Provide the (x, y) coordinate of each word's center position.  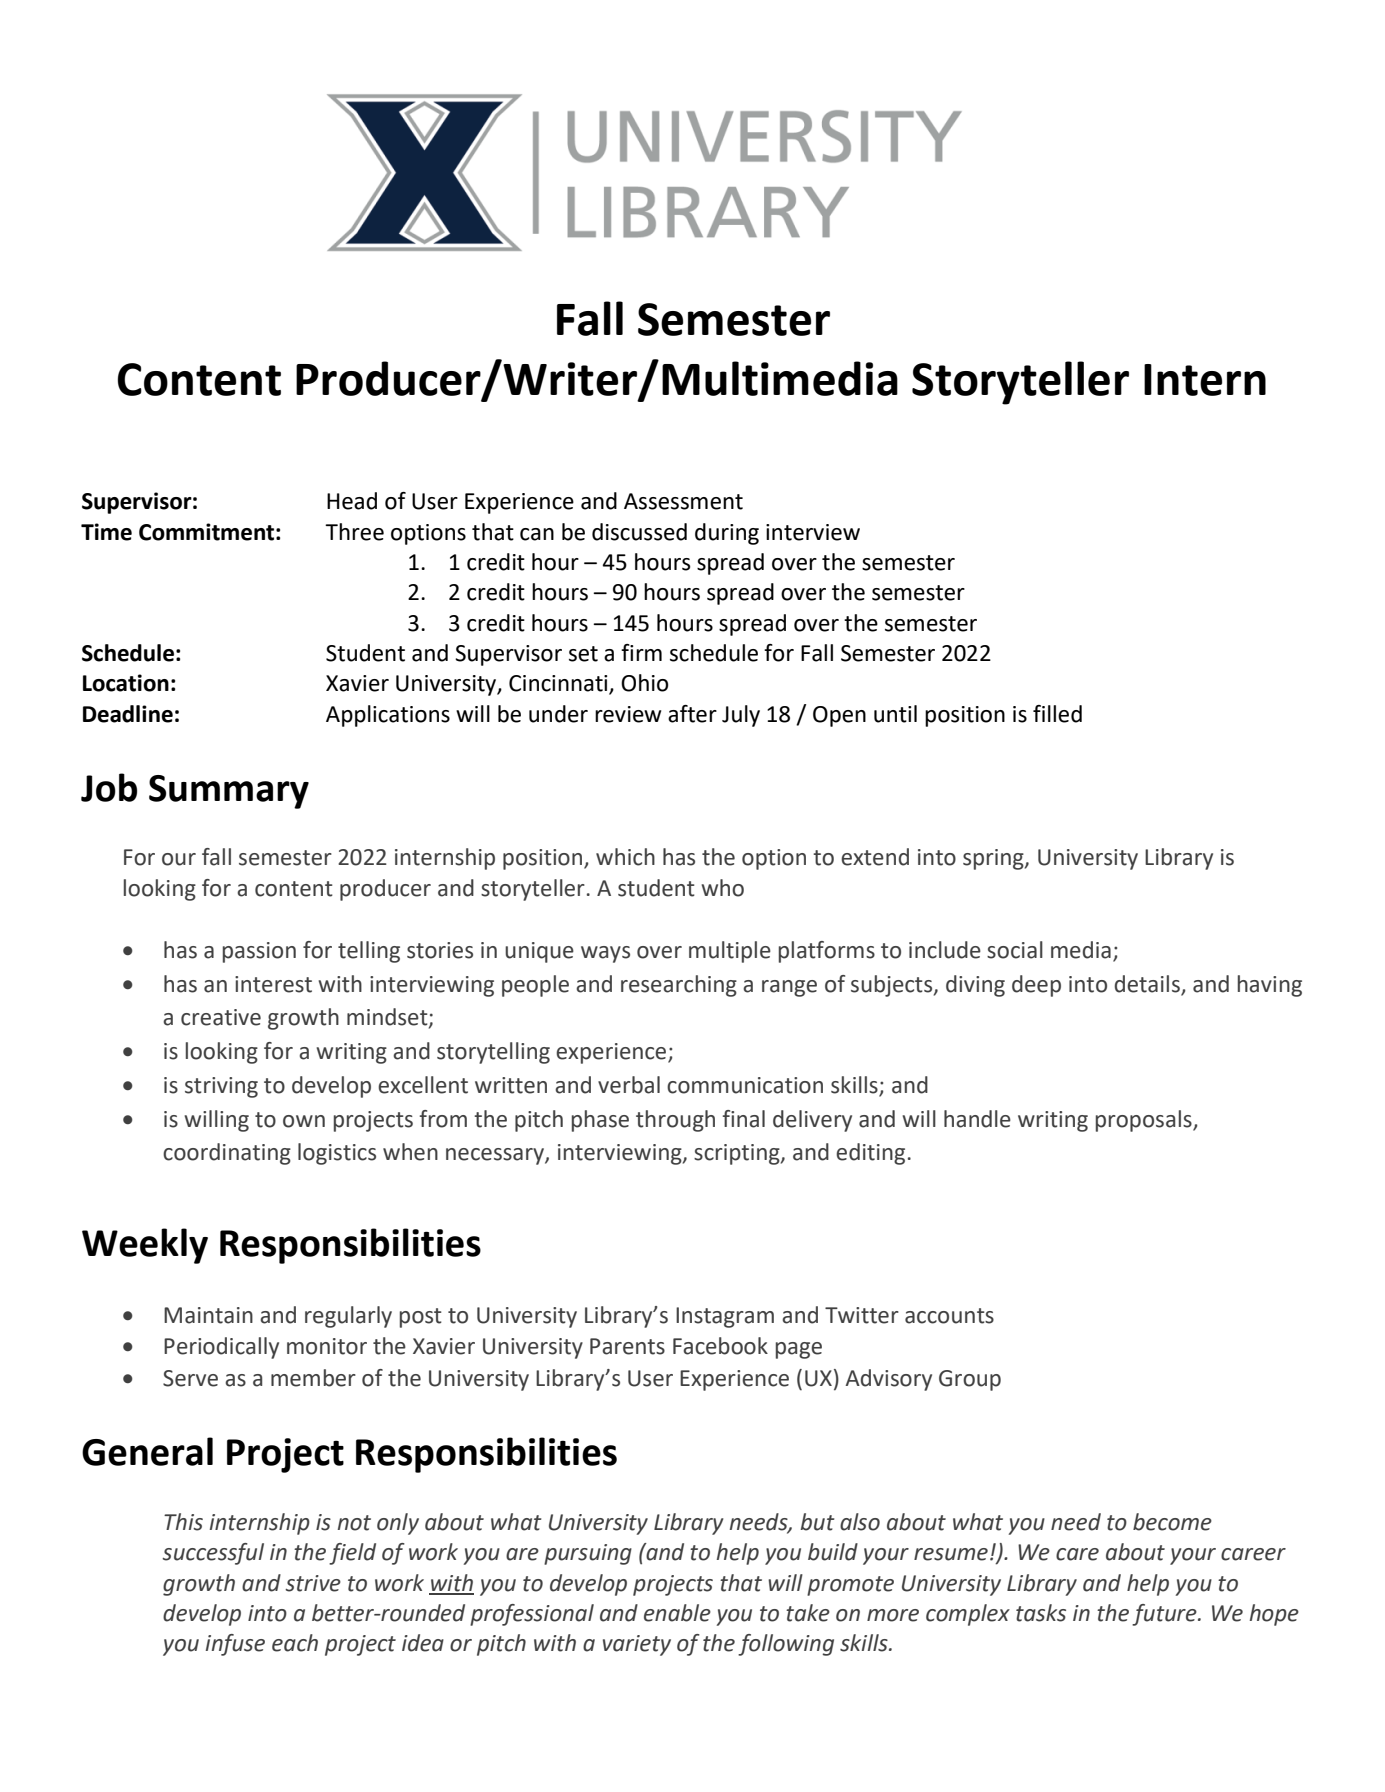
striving (221, 1087)
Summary (229, 792)
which (625, 857)
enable (677, 1613)
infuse (235, 1645)
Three (354, 532)
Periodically (221, 1348)
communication (745, 1085)
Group (970, 1380)
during (727, 534)
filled (1057, 714)
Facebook (720, 1346)
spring (994, 859)
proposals (1145, 1121)
